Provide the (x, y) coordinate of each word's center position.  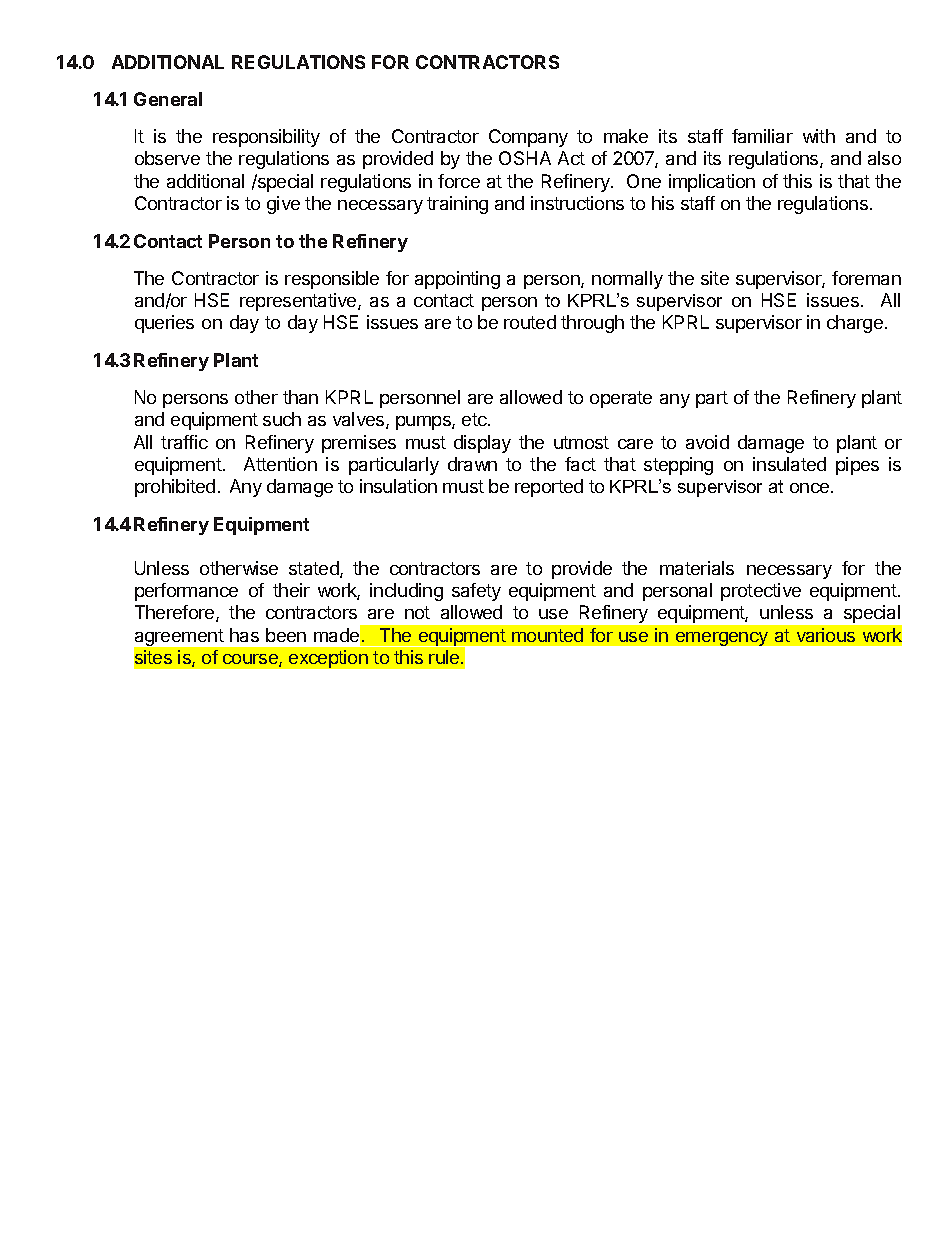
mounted (547, 635)
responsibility (266, 138)
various (826, 635)
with (819, 136)
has (244, 635)
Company (528, 138)
